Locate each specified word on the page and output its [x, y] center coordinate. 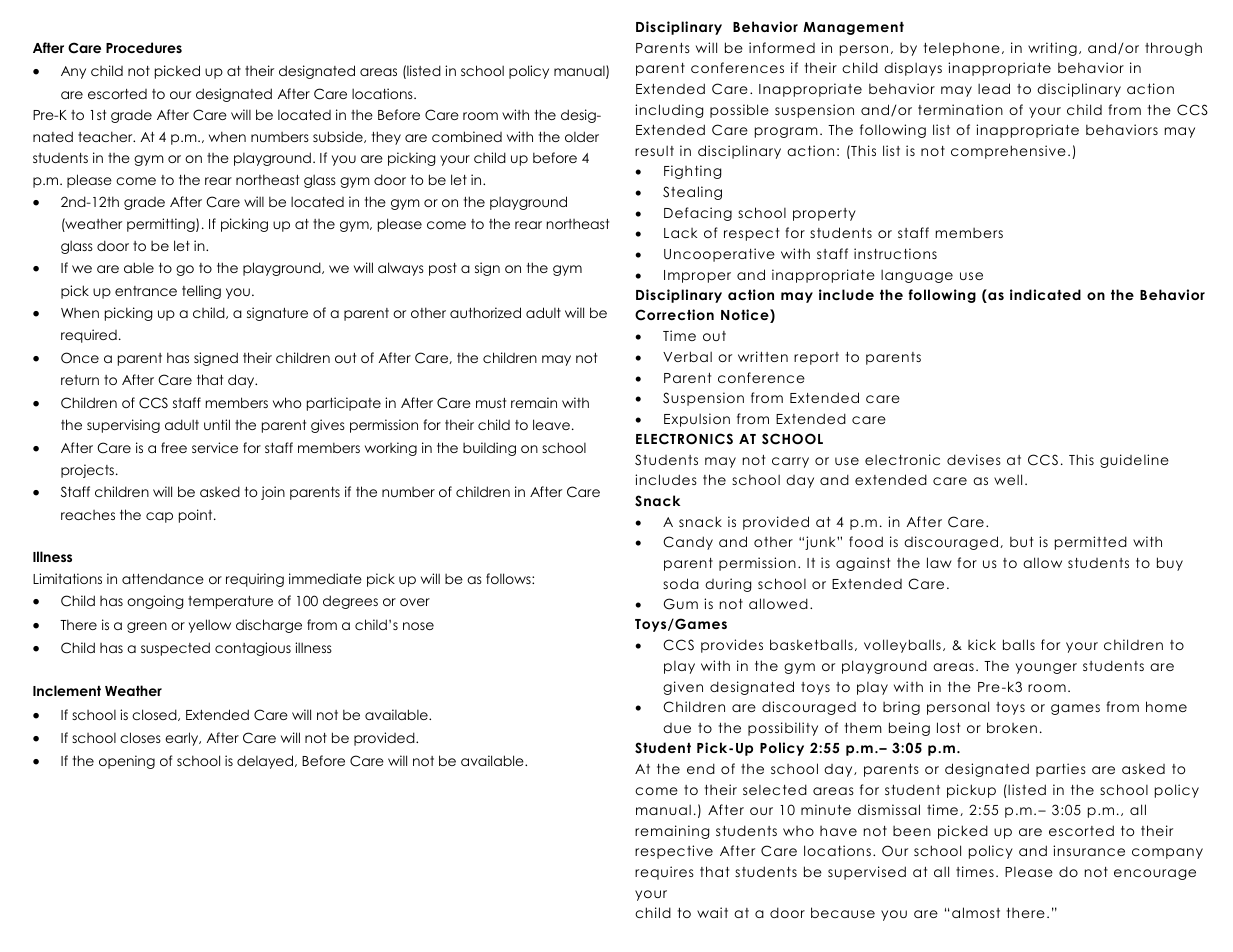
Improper [697, 276]
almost [976, 912]
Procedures [144, 47]
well [1008, 479]
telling [201, 292]
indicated [1045, 294]
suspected [175, 649]
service [215, 447]
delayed [266, 762]
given [683, 688]
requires [664, 873]
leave [551, 424]
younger [1046, 668]
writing [1052, 49]
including [669, 111]
